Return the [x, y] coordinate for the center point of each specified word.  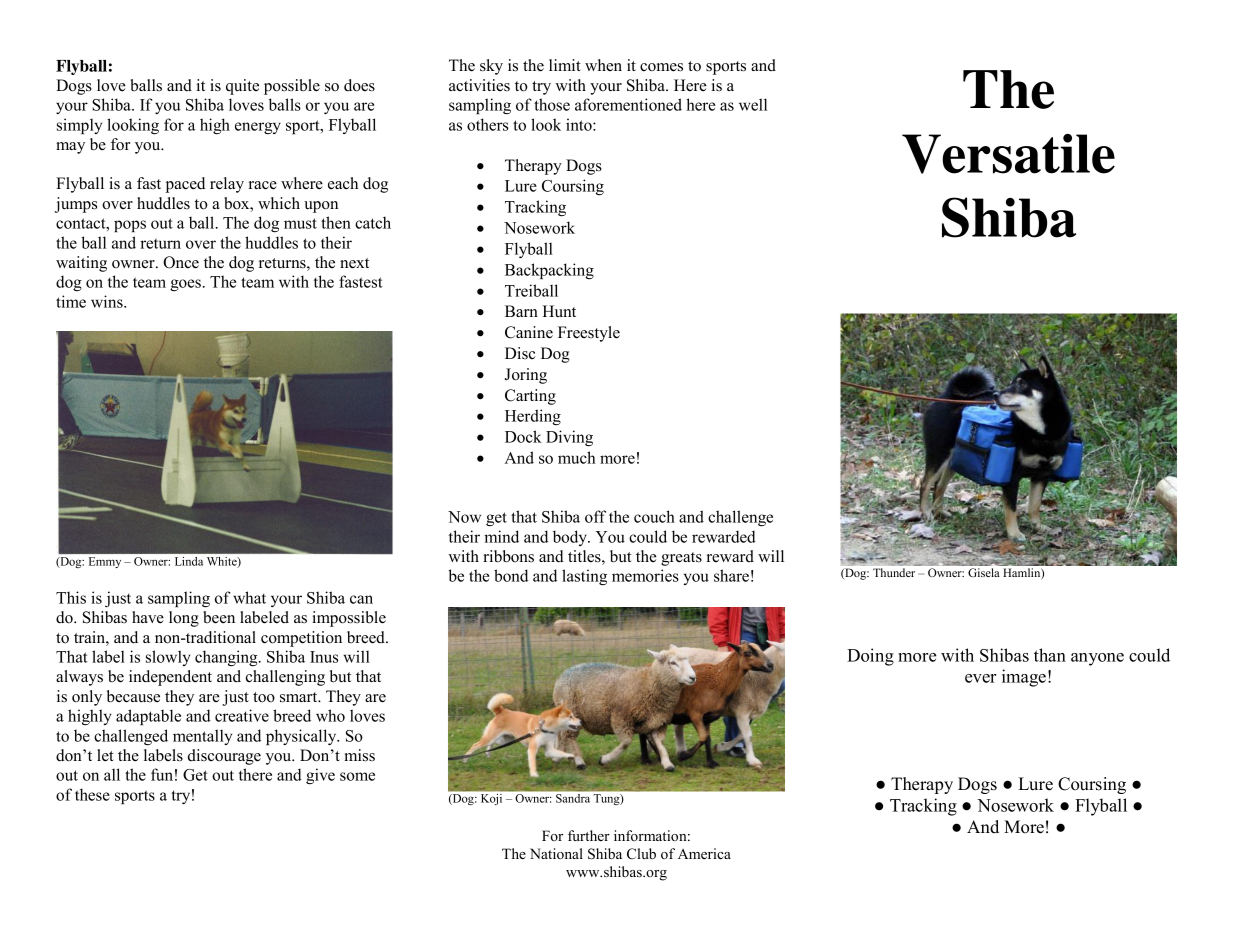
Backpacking [549, 271]
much [577, 457]
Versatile [1008, 154]
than [1050, 655]
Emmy [105, 562]
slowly [168, 658]
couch [654, 516]
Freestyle [589, 334]
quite [242, 87]
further [589, 835]
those [552, 104]
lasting [584, 577]
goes [185, 285]
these [92, 794]
